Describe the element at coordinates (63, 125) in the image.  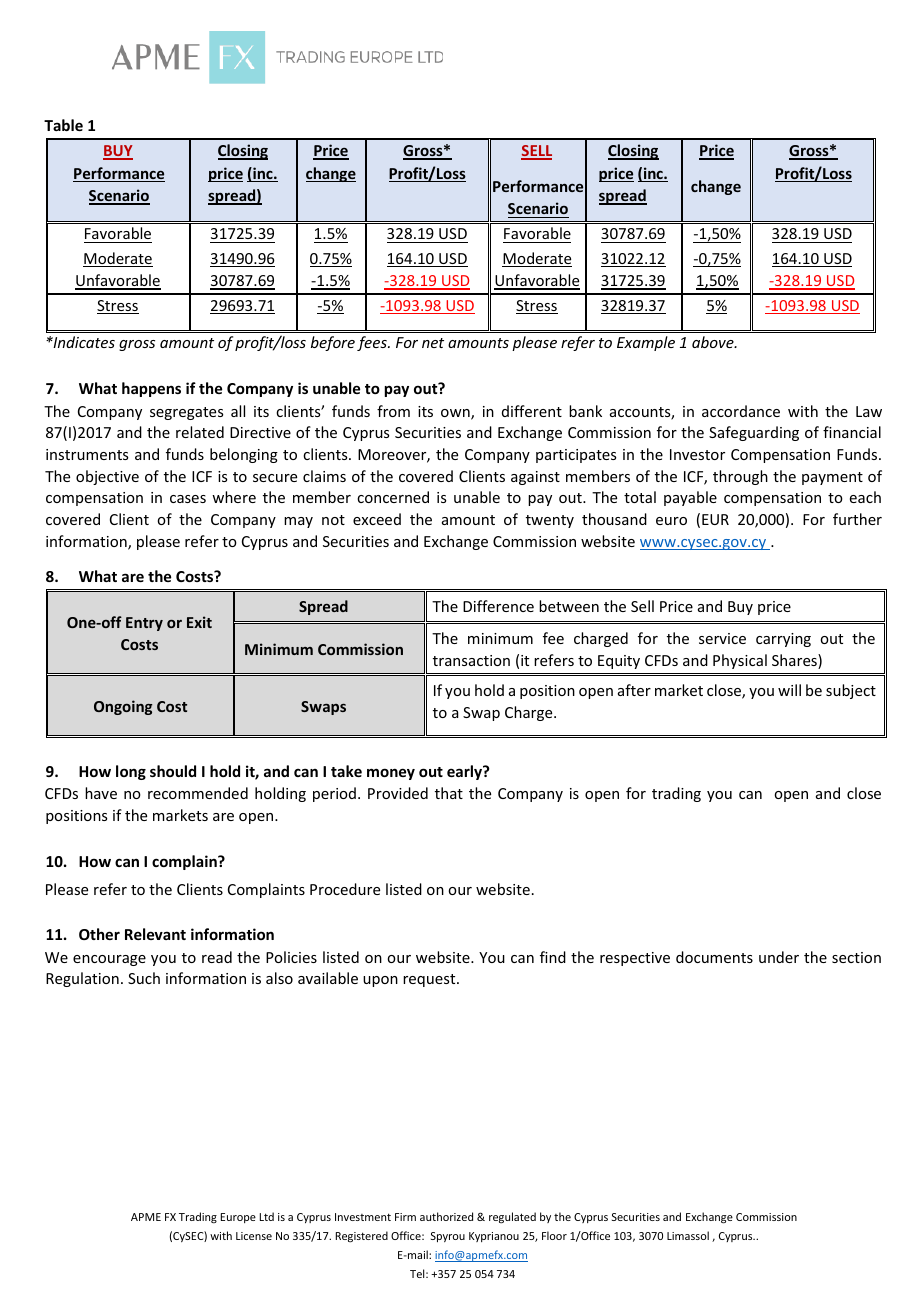
I see `Table` at that location.
